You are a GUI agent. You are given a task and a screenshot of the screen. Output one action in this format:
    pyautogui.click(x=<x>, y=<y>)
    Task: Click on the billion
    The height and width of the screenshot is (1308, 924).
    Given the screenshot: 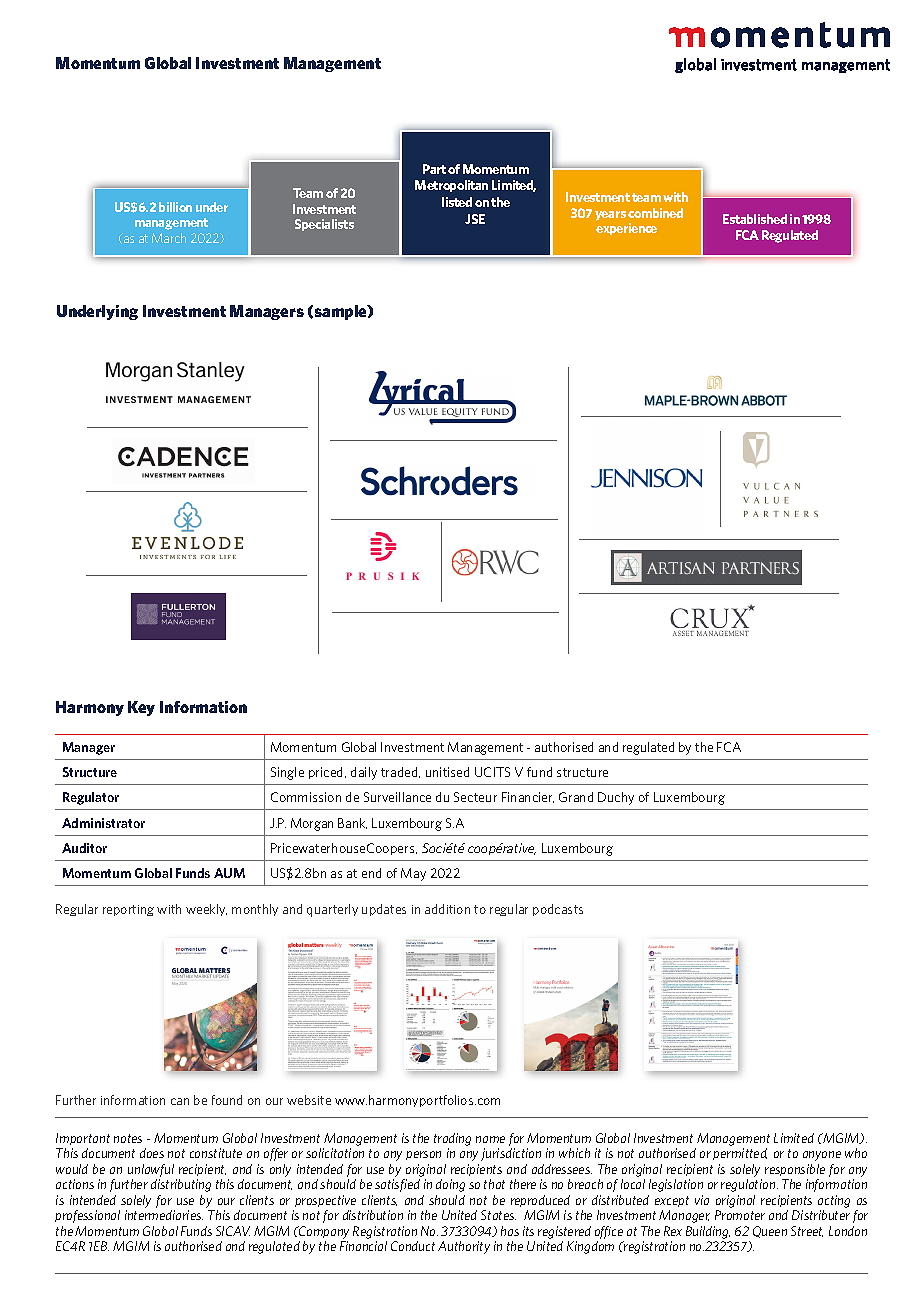 What is the action you would take?
    pyautogui.click(x=175, y=207)
